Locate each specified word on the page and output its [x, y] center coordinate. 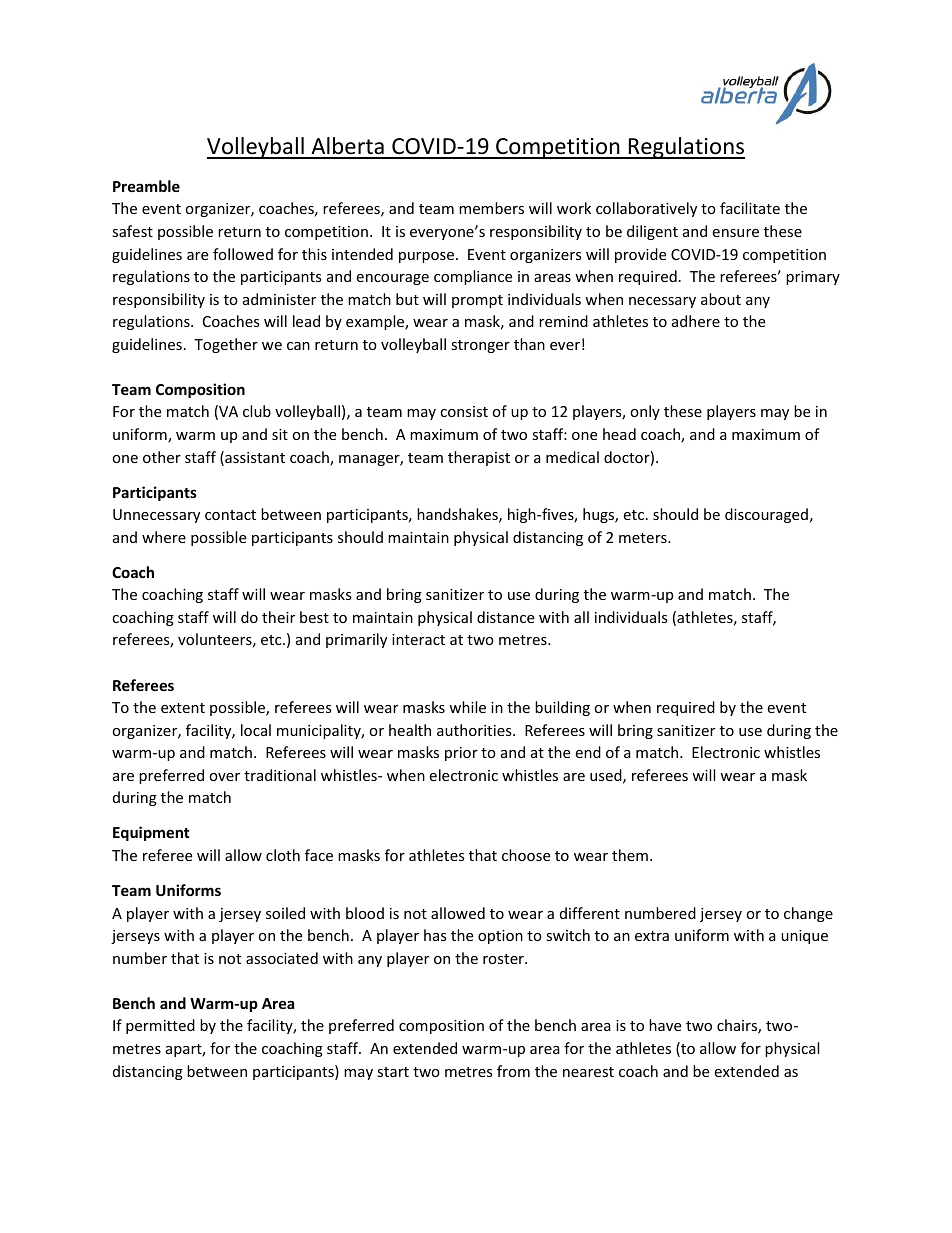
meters [644, 538]
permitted [160, 1026]
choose [526, 855]
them [630, 855]
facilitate [750, 208]
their [278, 617]
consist [464, 411]
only [645, 412]
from [513, 1071]
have [665, 1025]
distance [505, 617]
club [257, 411]
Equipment [151, 833]
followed [243, 254]
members [491, 208]
